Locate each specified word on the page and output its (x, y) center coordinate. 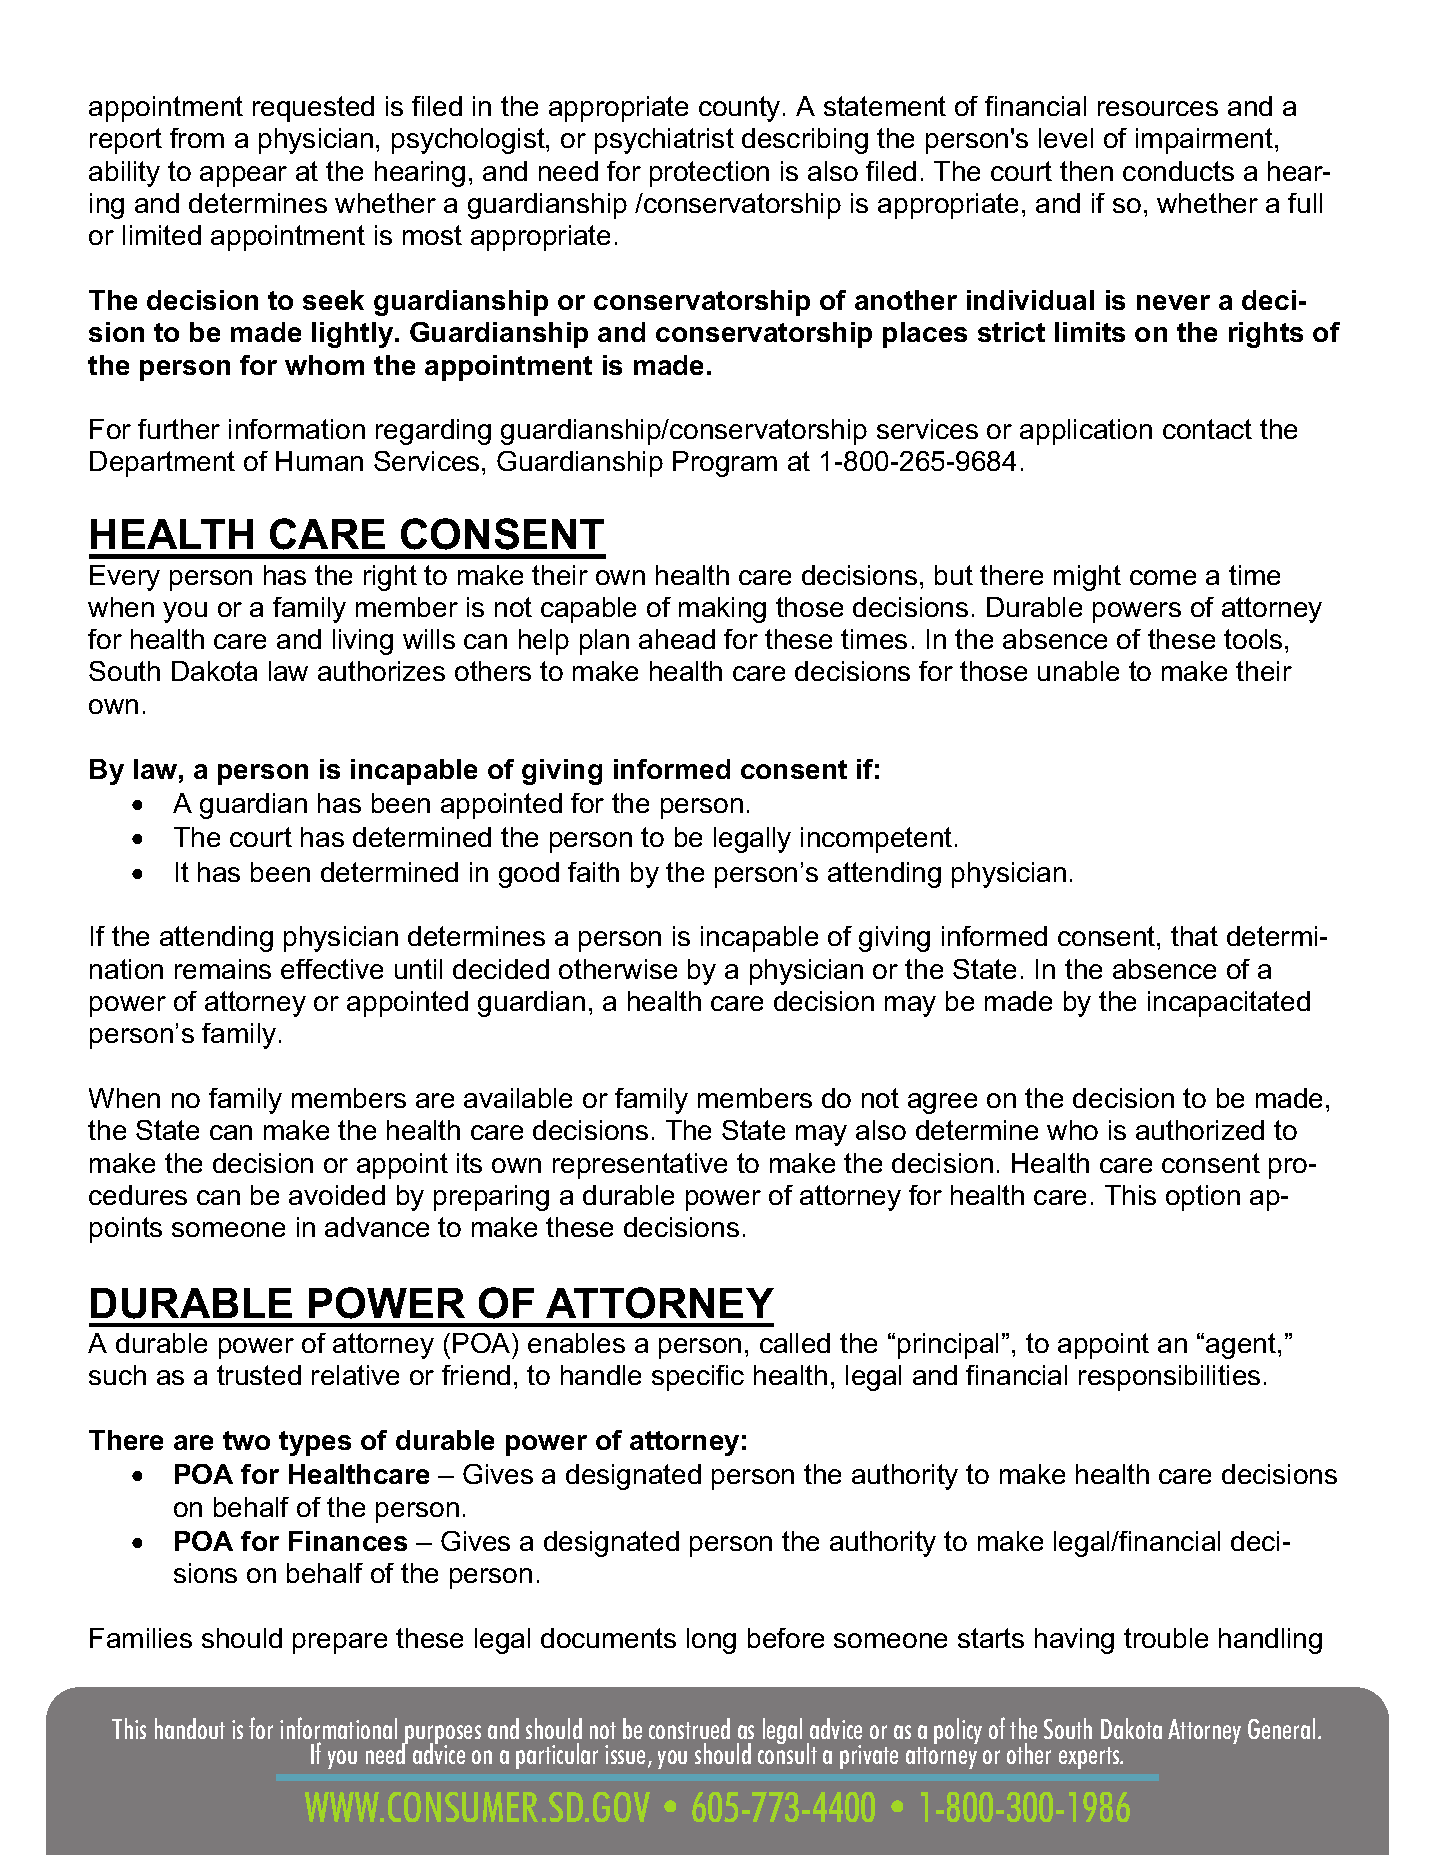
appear (243, 176)
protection (709, 174)
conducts (1178, 171)
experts (1090, 1758)
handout (190, 1728)
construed (689, 1728)
